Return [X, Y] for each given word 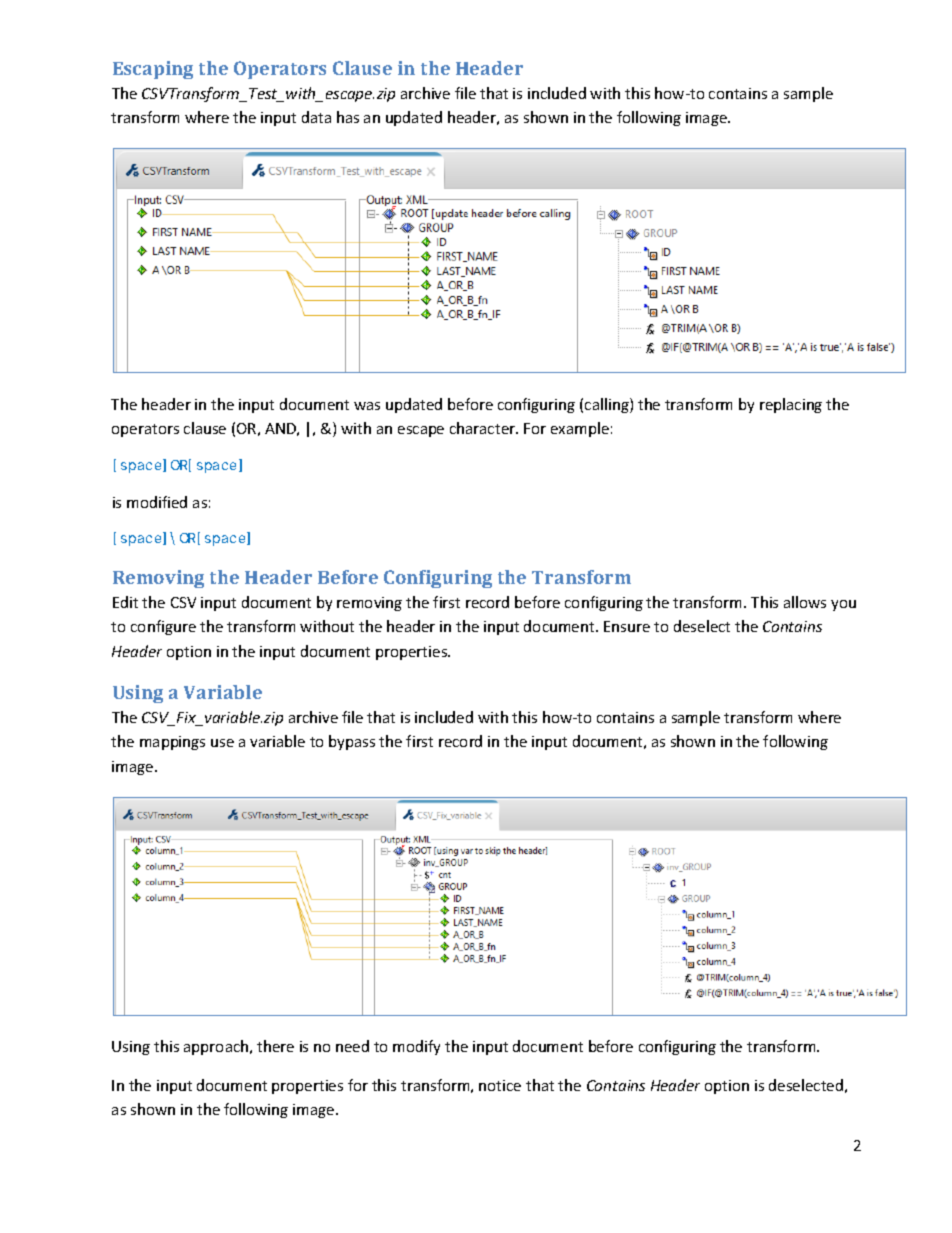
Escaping [153, 70]
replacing [791, 405]
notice [500, 1085]
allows [805, 602]
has [348, 117]
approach [217, 1047]
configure [163, 627]
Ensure [627, 626]
